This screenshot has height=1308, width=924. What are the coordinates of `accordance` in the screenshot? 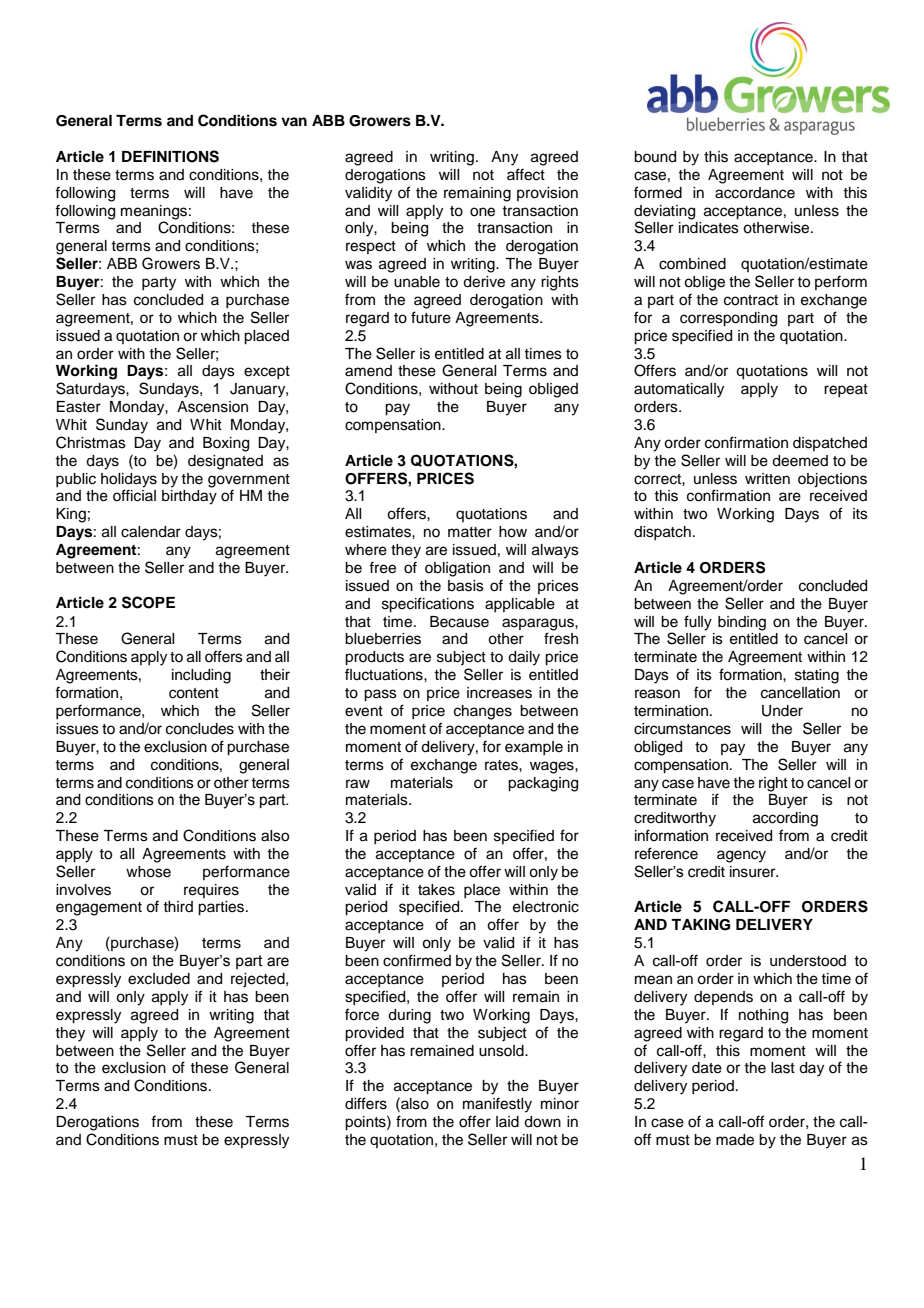 It's located at (755, 193).
